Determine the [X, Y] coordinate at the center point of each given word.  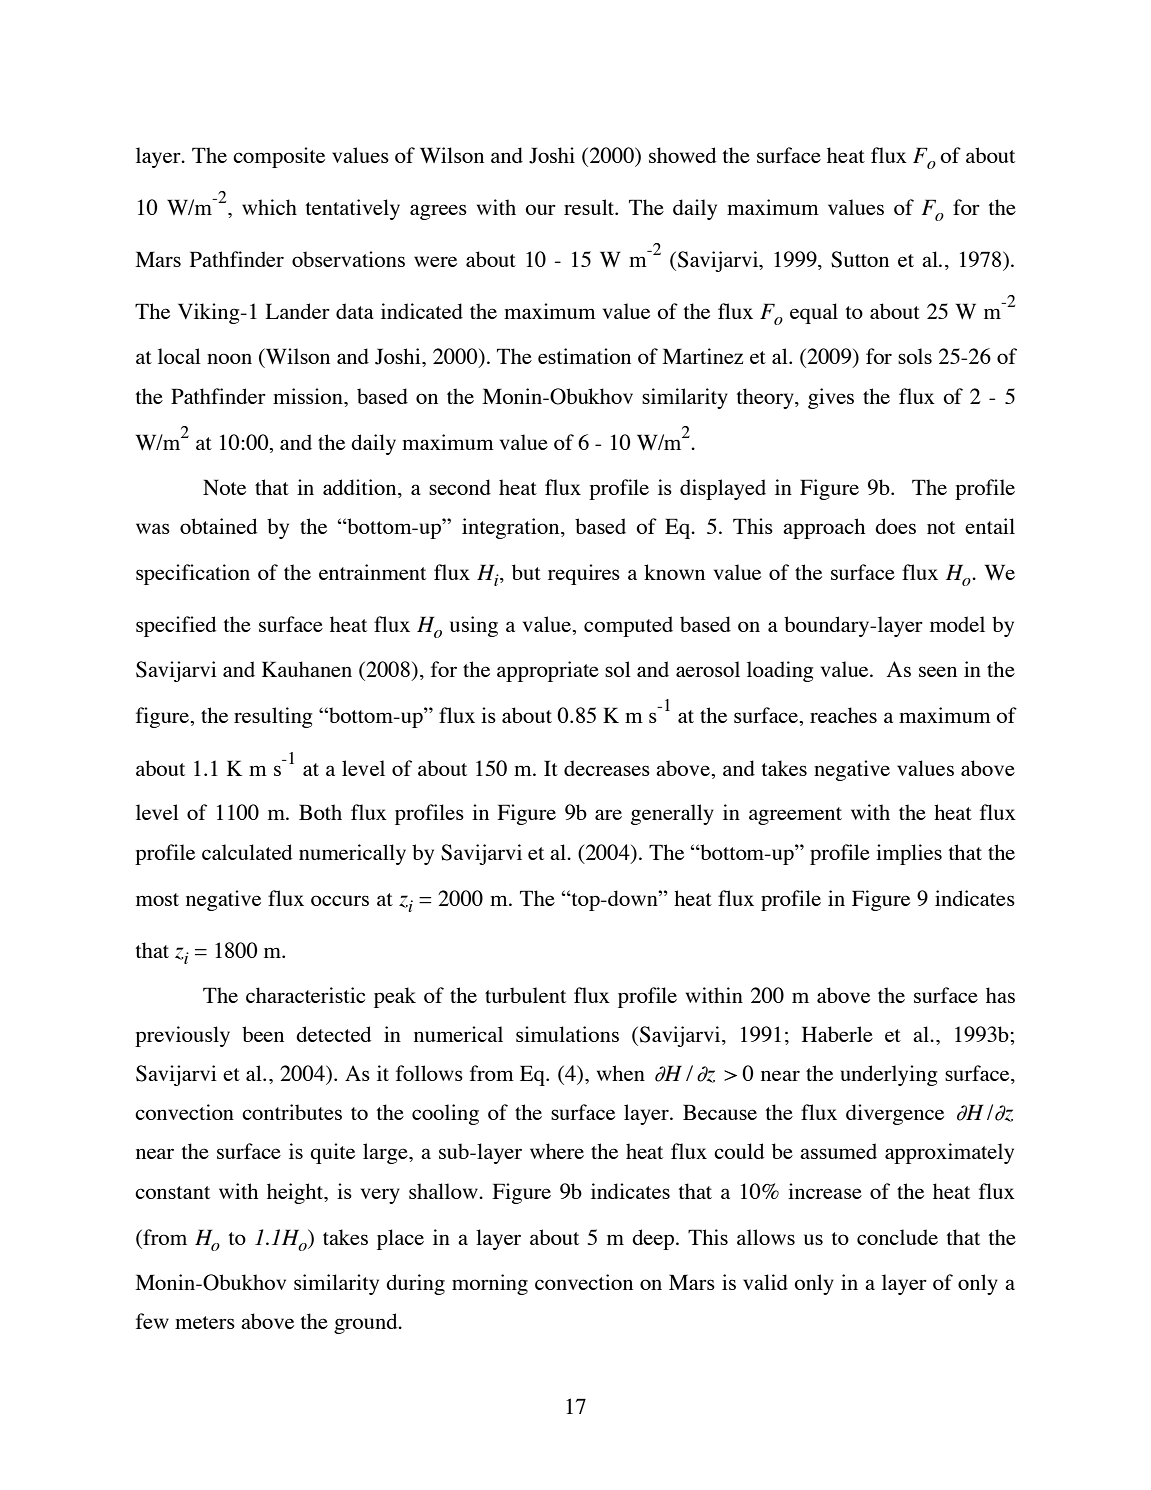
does [895, 526]
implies [909, 854]
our [540, 209]
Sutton [860, 259]
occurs [340, 900]
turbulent [525, 995]
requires [584, 574]
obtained [218, 526]
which [269, 207]
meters [205, 1322]
